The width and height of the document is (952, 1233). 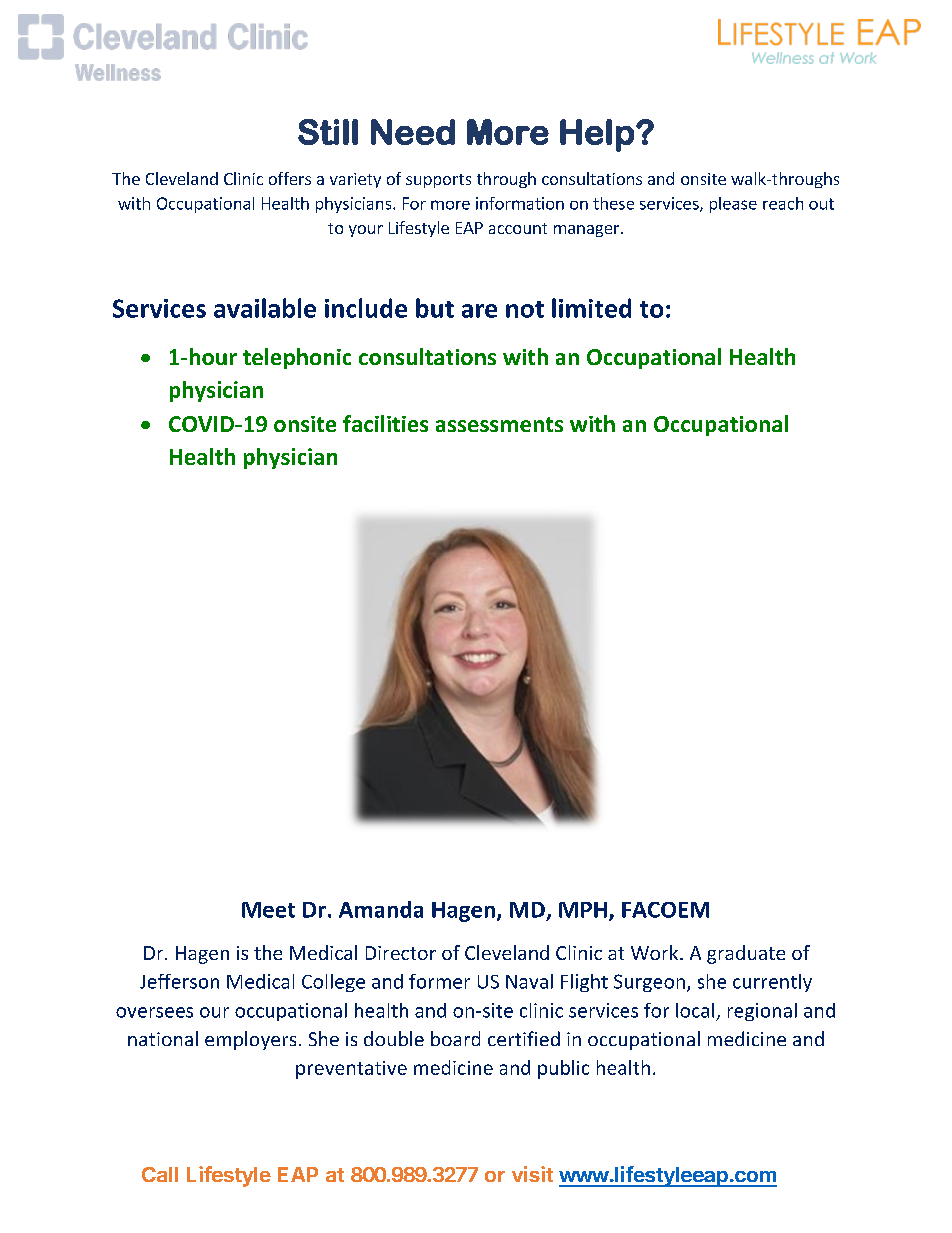 What do you see at coordinates (499, 424) in the document?
I see `assessments` at bounding box center [499, 424].
